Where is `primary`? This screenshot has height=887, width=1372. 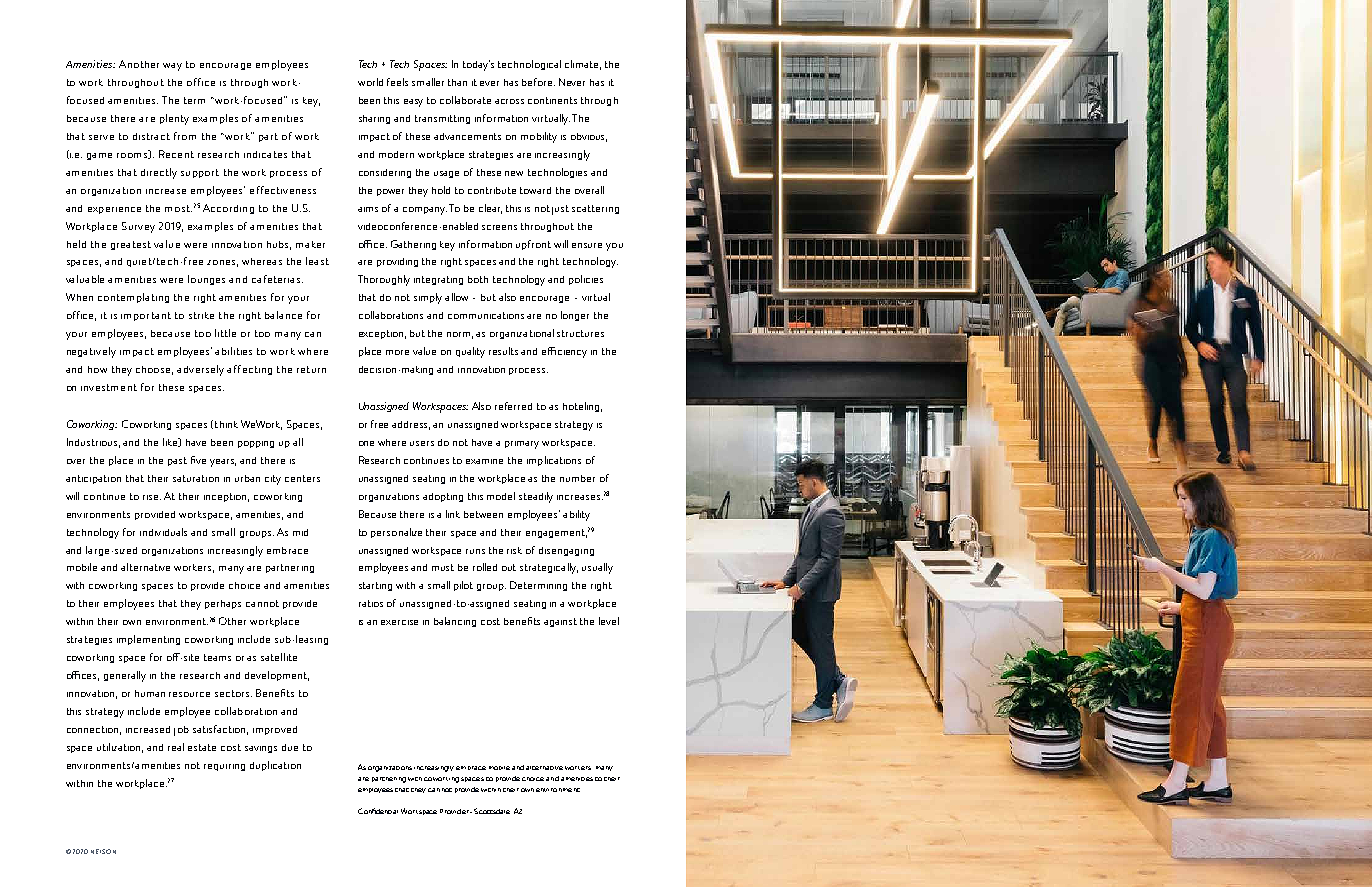
primary is located at coordinates (522, 445).
